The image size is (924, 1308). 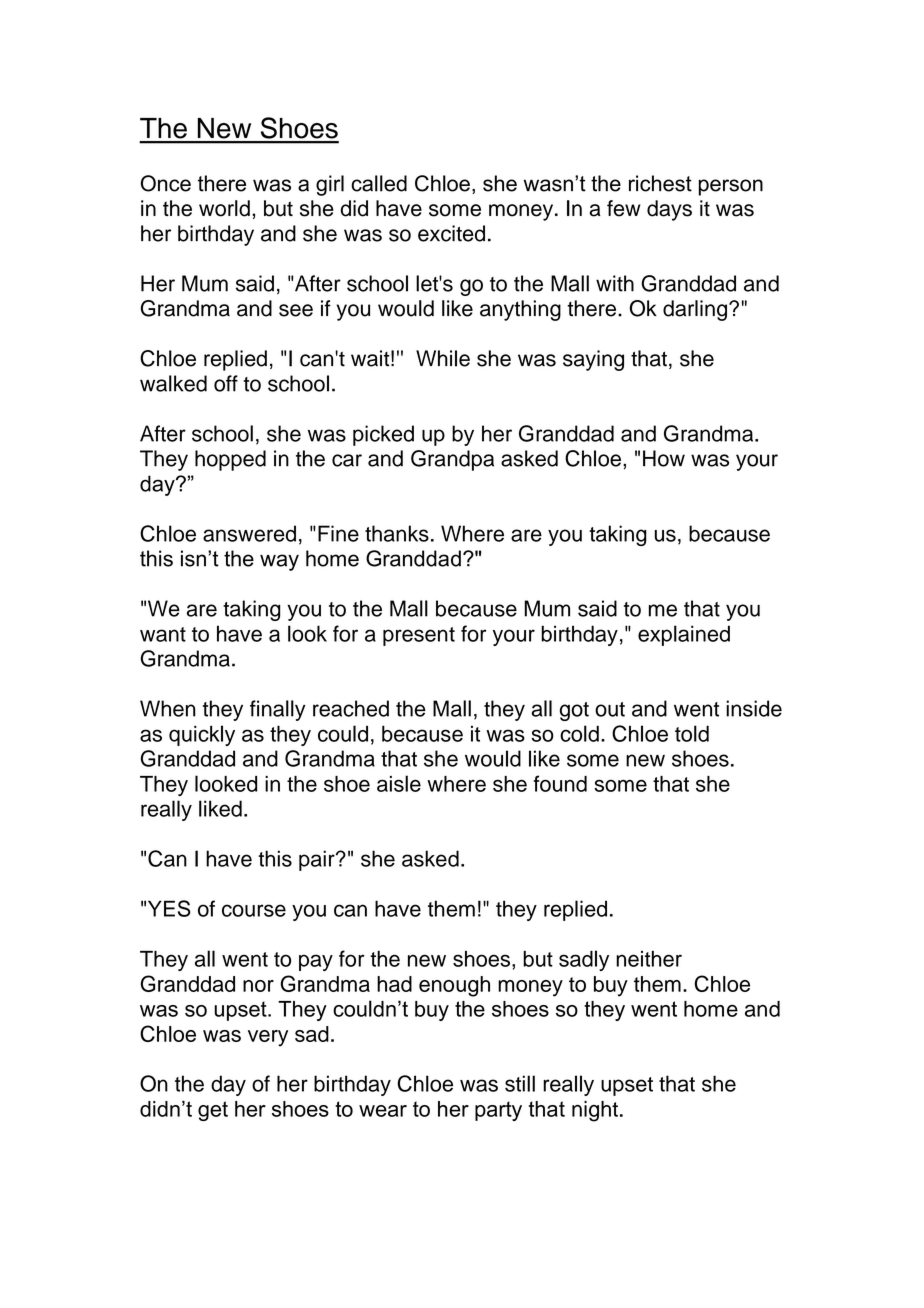 What do you see at coordinates (649, 959) in the document?
I see `neither` at bounding box center [649, 959].
